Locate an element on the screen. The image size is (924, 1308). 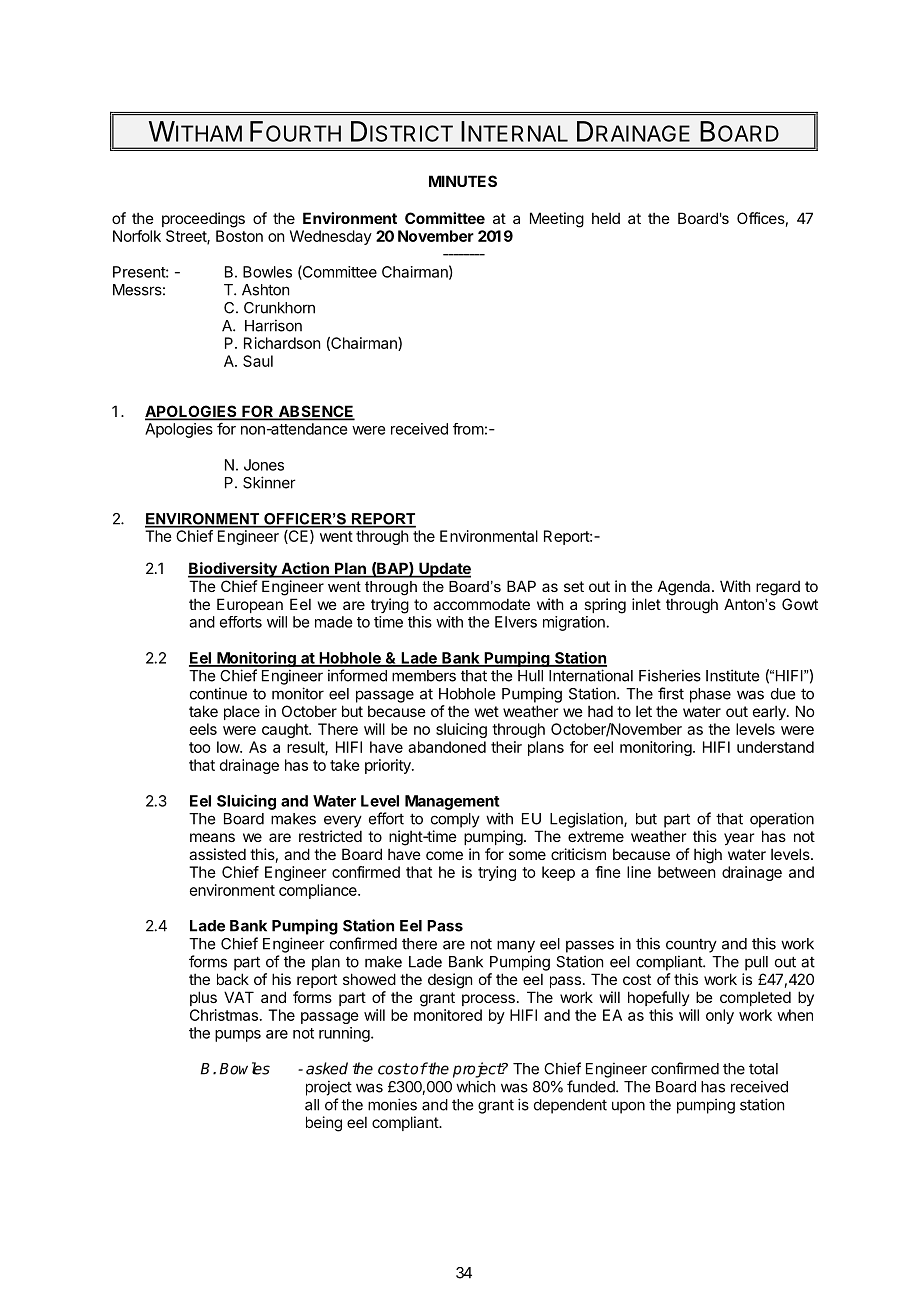
MINUTES is located at coordinates (463, 181).
